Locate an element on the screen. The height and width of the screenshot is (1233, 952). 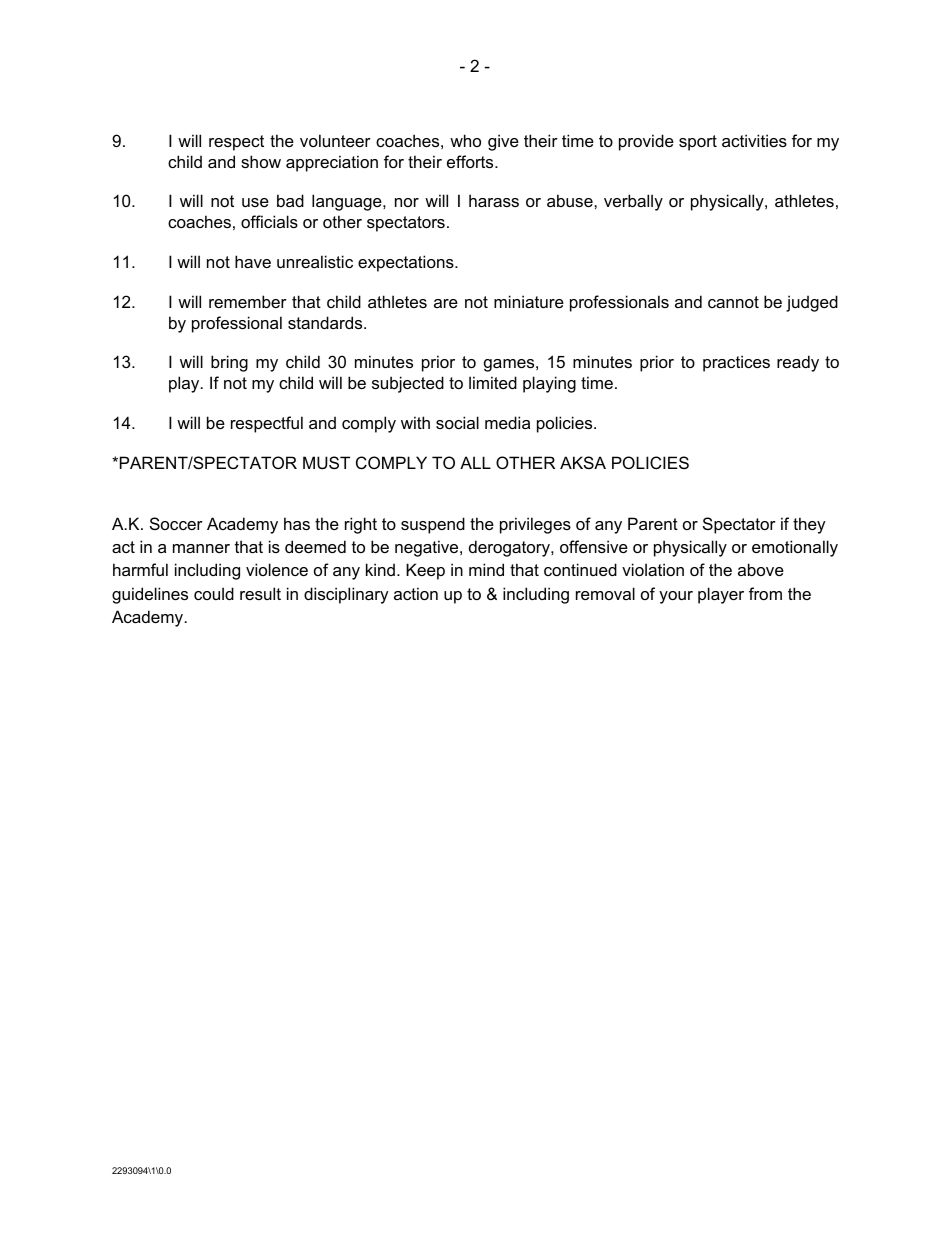
could is located at coordinates (214, 593).
